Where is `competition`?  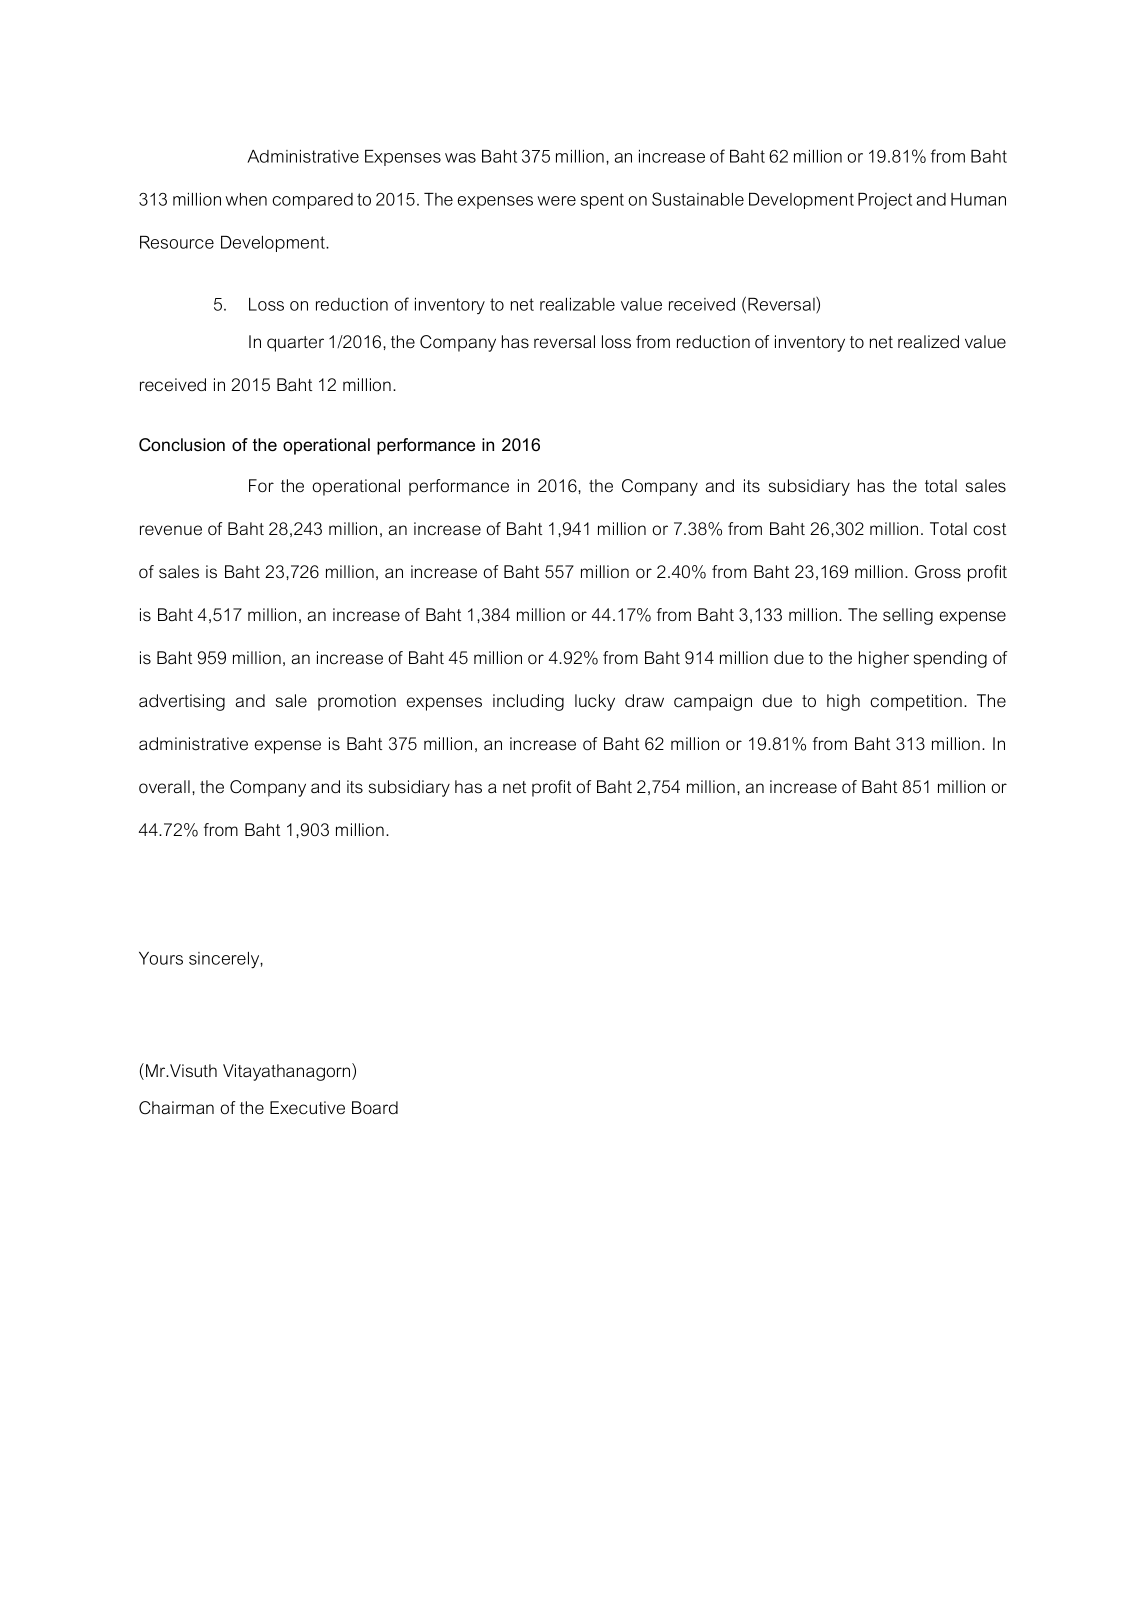 competition is located at coordinates (916, 702).
